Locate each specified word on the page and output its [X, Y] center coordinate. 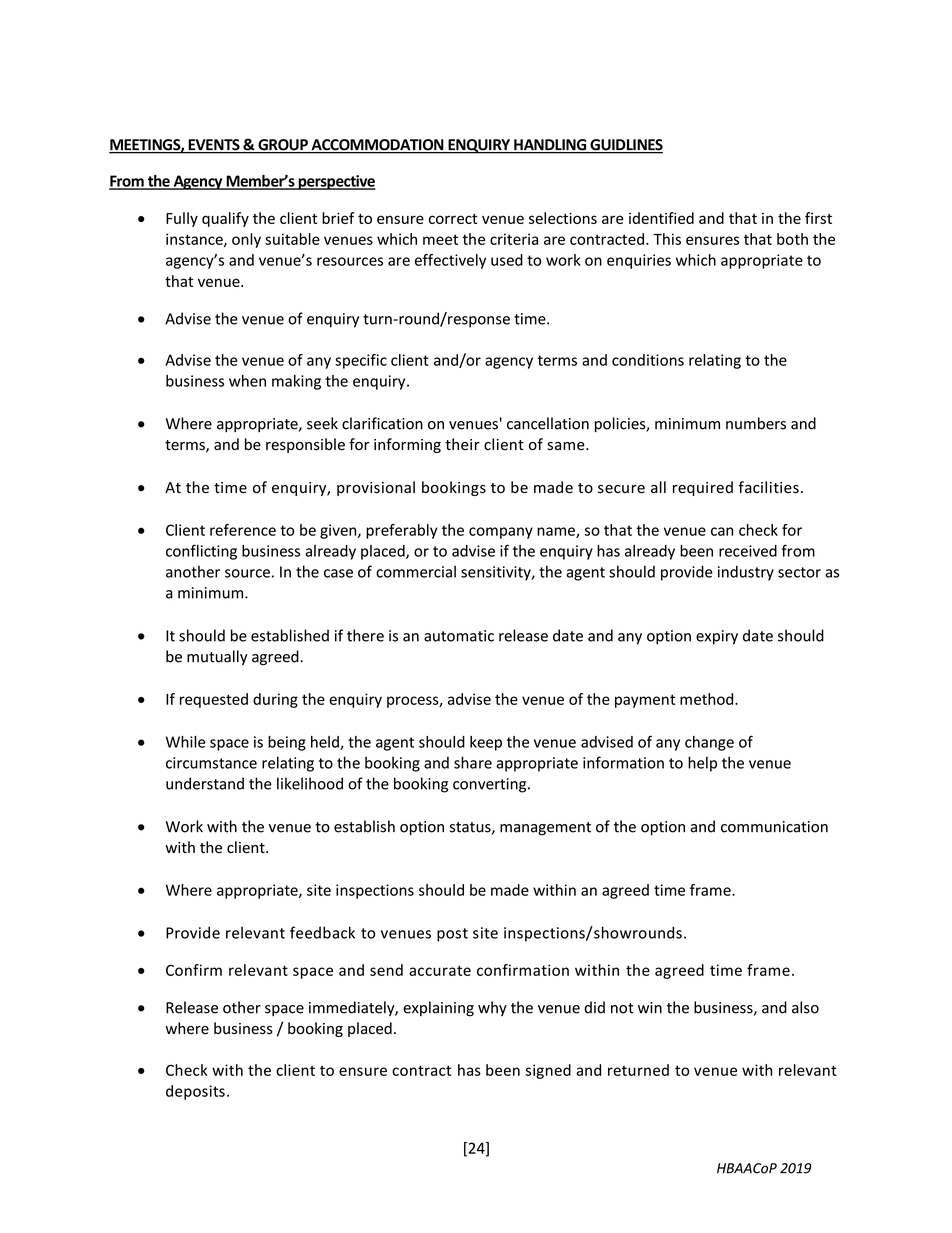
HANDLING [550, 146]
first [818, 218]
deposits [195, 1092]
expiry [717, 637]
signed [548, 1071]
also [805, 1007]
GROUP [283, 146]
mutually [217, 657]
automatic [459, 636]
